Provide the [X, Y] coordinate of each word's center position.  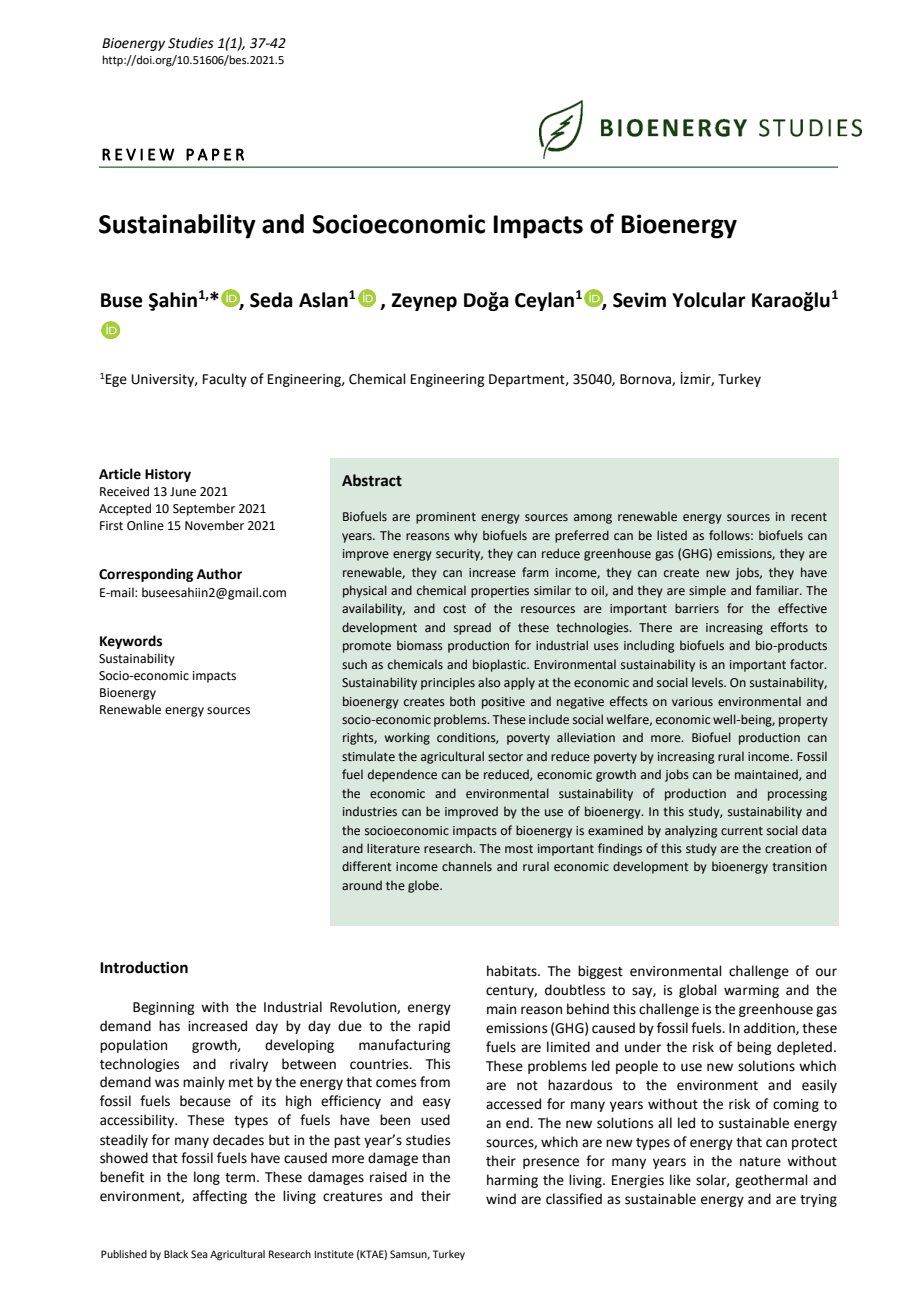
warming [751, 991]
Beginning [163, 1008]
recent [809, 516]
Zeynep [424, 302]
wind [501, 1198]
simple [707, 591]
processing [797, 795]
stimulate [368, 756]
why [466, 536]
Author [219, 574]
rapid [434, 1027]
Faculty [225, 380]
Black [176, 1254]
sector [505, 757]
